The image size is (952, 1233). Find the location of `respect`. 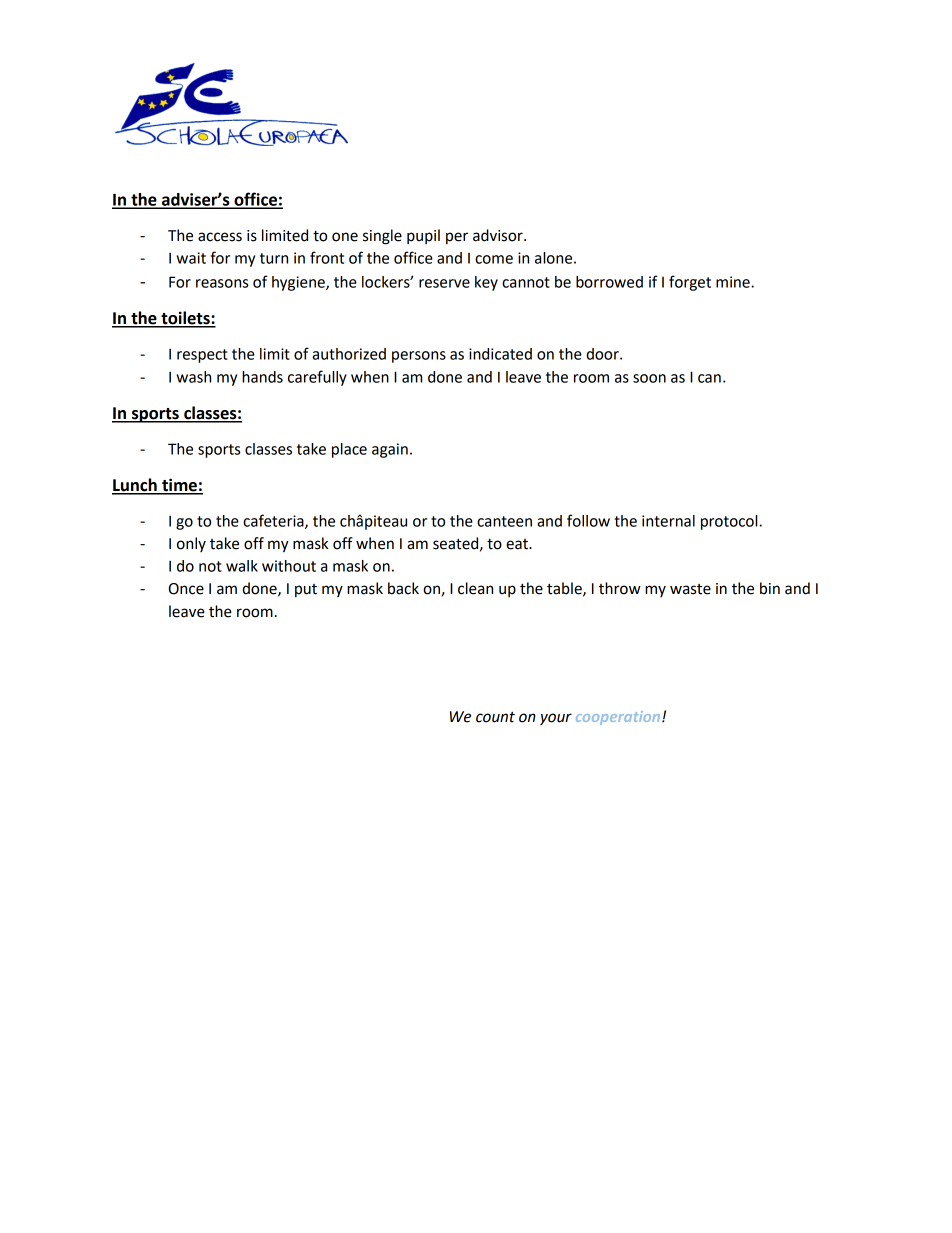

respect is located at coordinates (202, 356).
